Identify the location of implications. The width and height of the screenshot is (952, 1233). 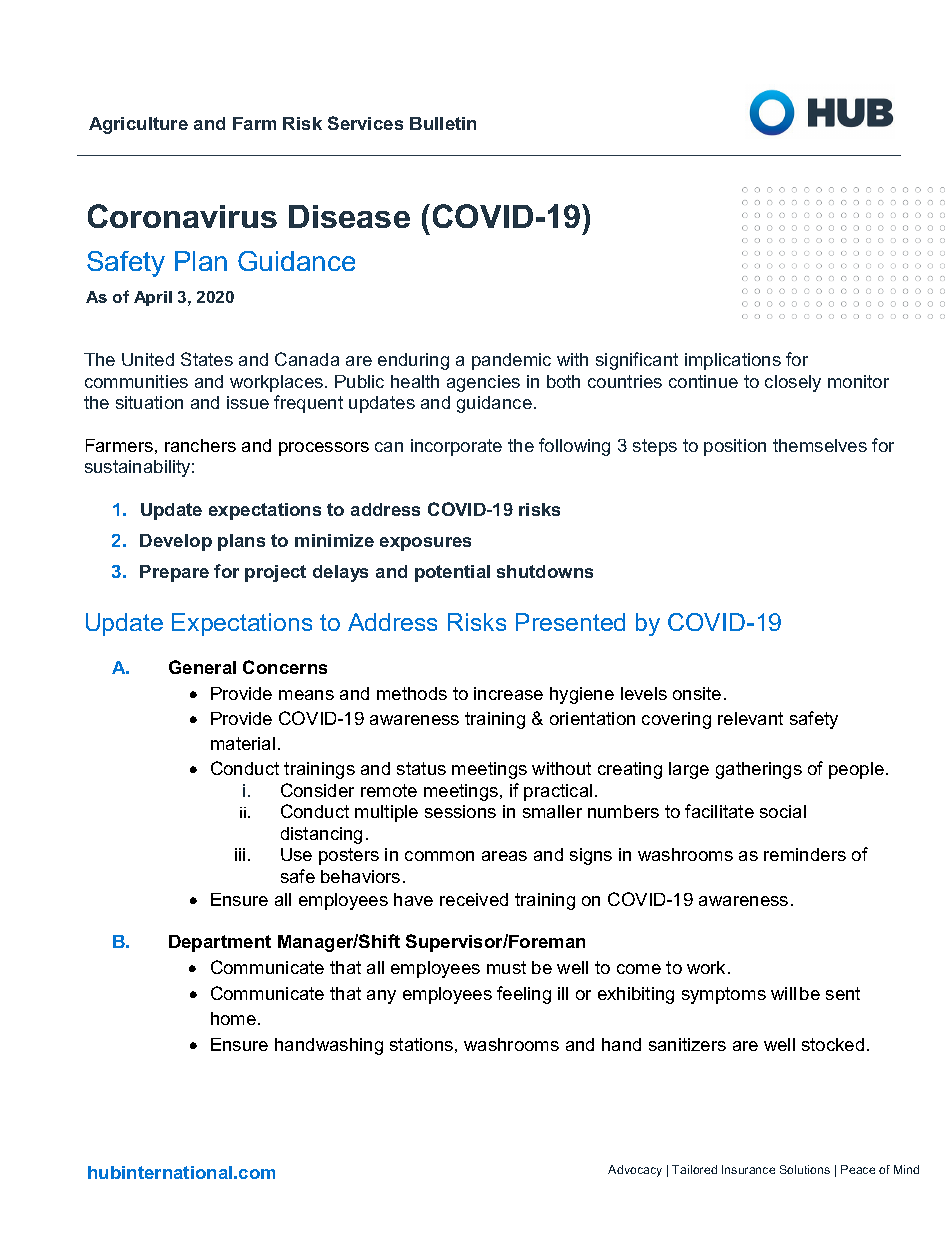
(733, 361).
